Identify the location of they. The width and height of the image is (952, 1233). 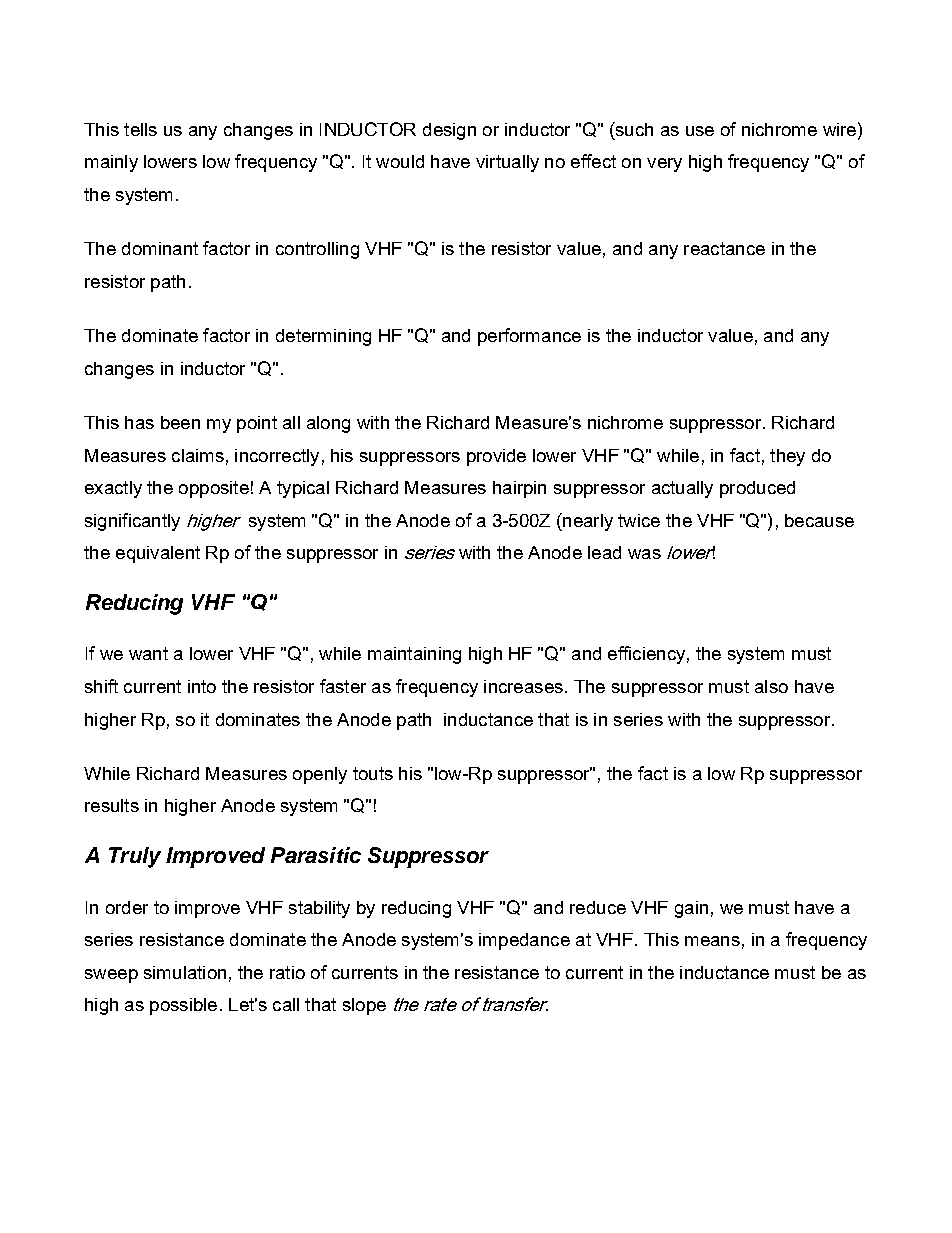
(787, 457).
